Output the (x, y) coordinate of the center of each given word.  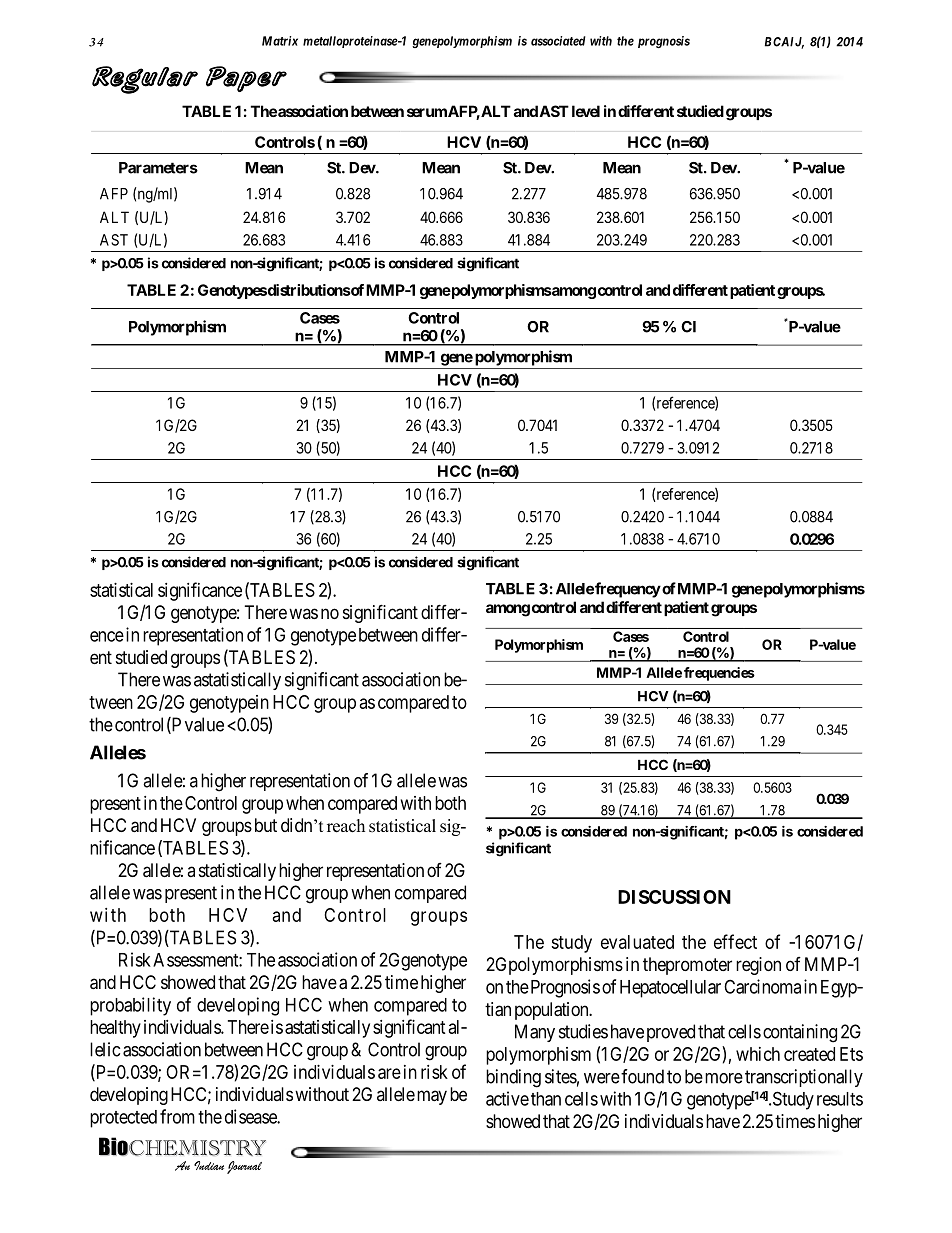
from (177, 1116)
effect (735, 941)
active (507, 1098)
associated (558, 41)
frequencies (719, 674)
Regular (145, 80)
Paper (246, 79)
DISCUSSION (674, 897)
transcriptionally (804, 1078)
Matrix (280, 41)
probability (130, 1006)
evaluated (637, 942)
